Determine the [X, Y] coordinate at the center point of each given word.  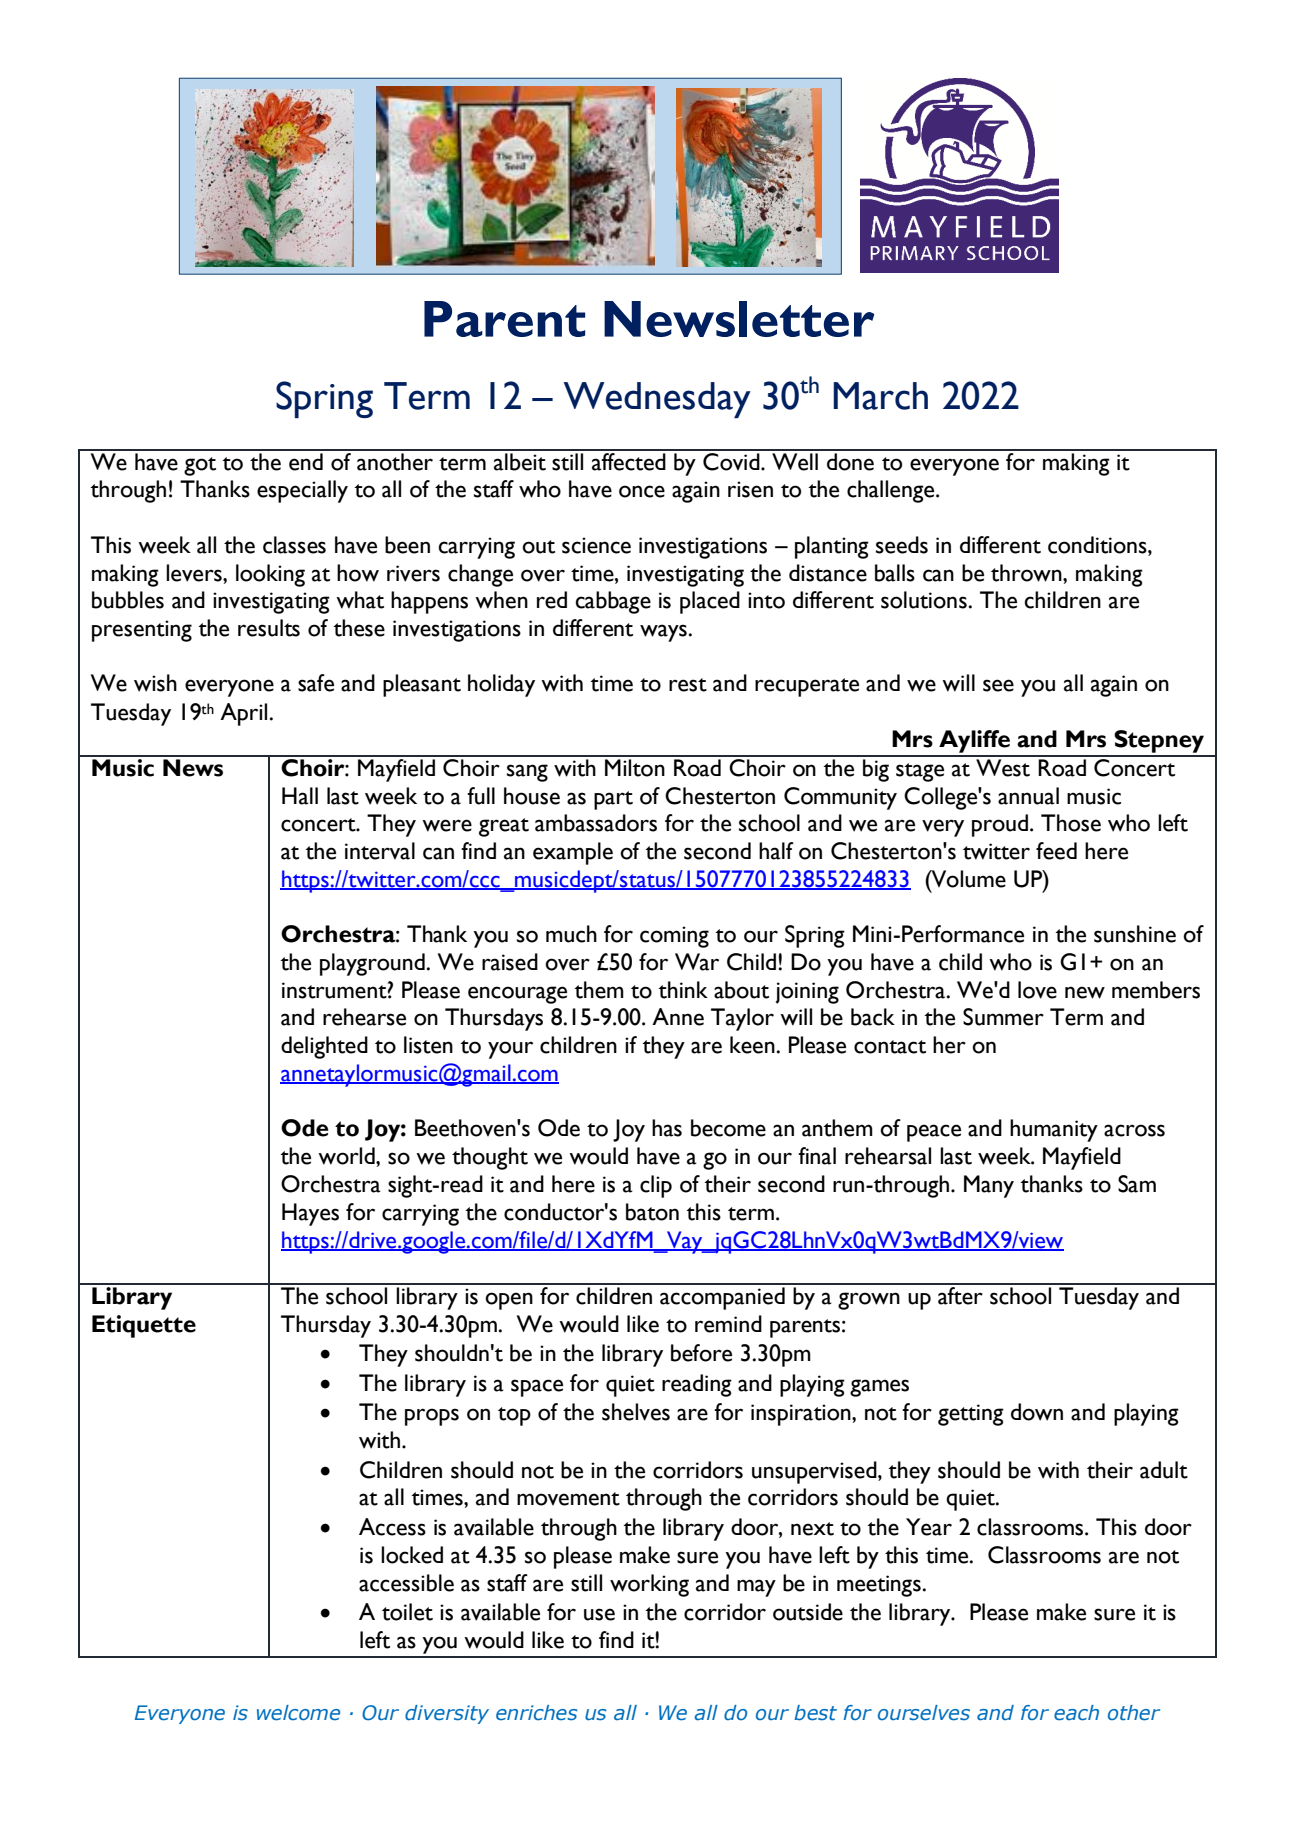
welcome [298, 1713]
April [243, 714]
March [880, 396]
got [200, 466]
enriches [536, 1713]
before [701, 1353]
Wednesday [657, 400]
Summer [1003, 1017]
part [613, 800]
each [1076, 1713]
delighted [324, 1047]
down [1037, 1412]
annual [1028, 796]
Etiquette [144, 1326]
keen [752, 1045]
